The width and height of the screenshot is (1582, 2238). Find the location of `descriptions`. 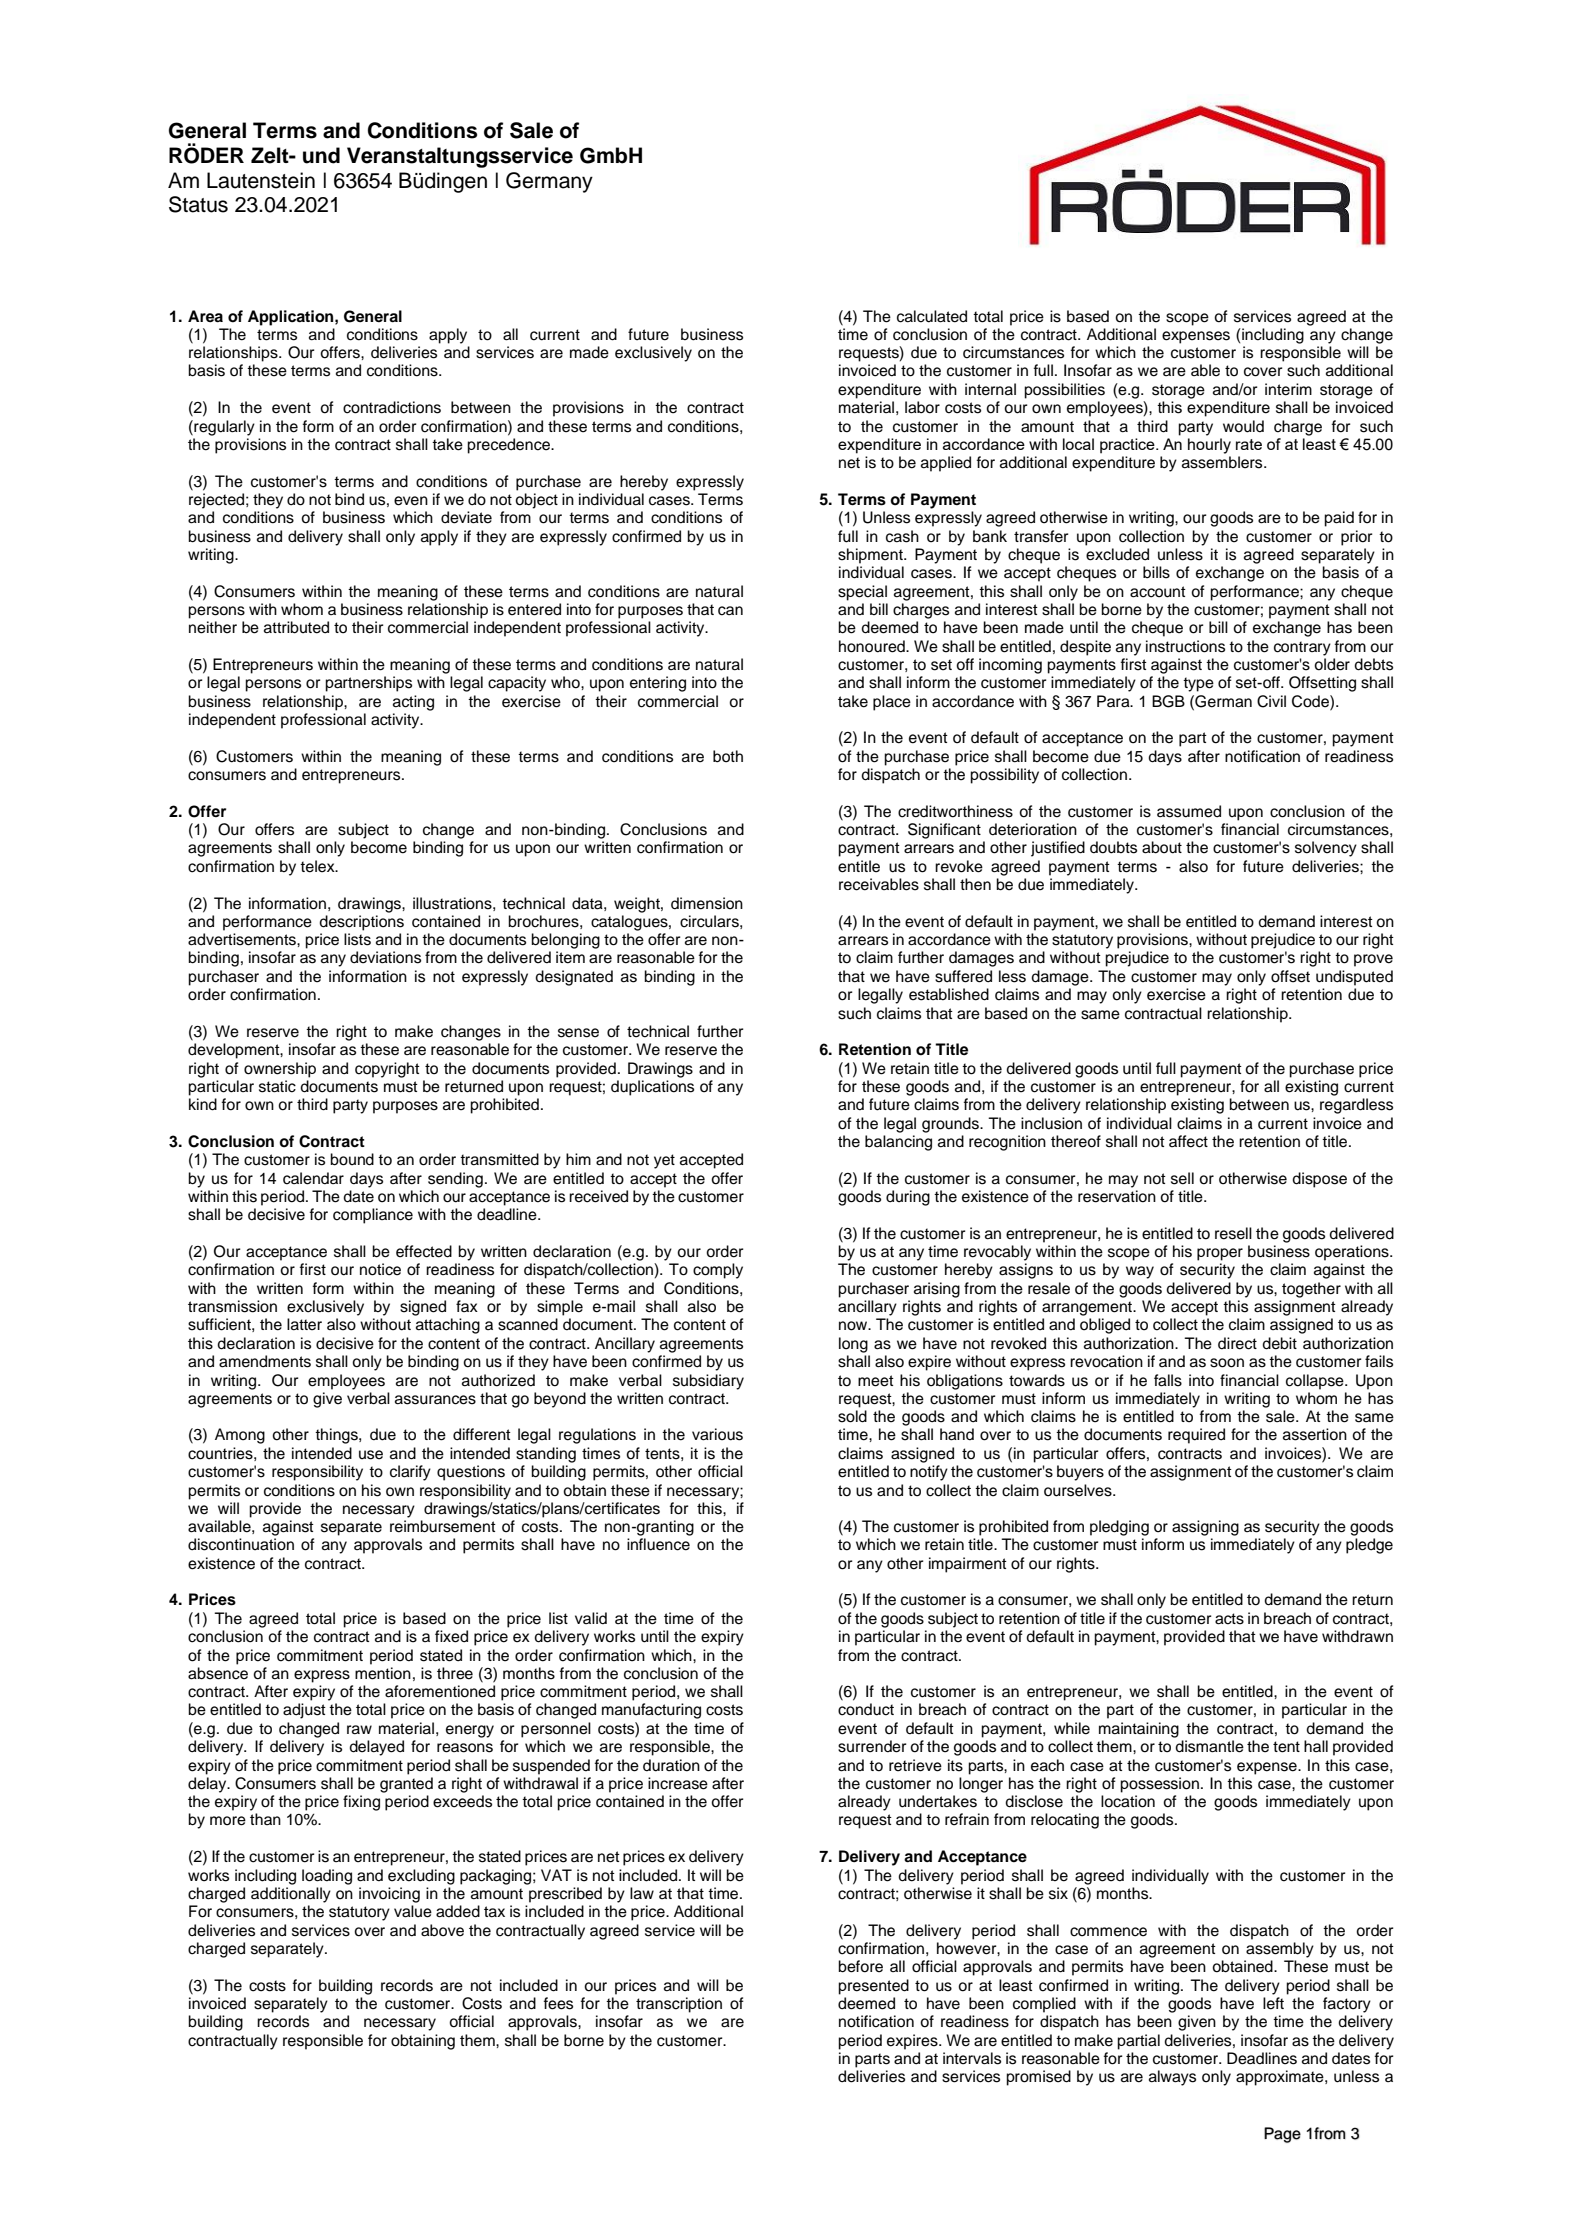

descriptions is located at coordinates (361, 923).
